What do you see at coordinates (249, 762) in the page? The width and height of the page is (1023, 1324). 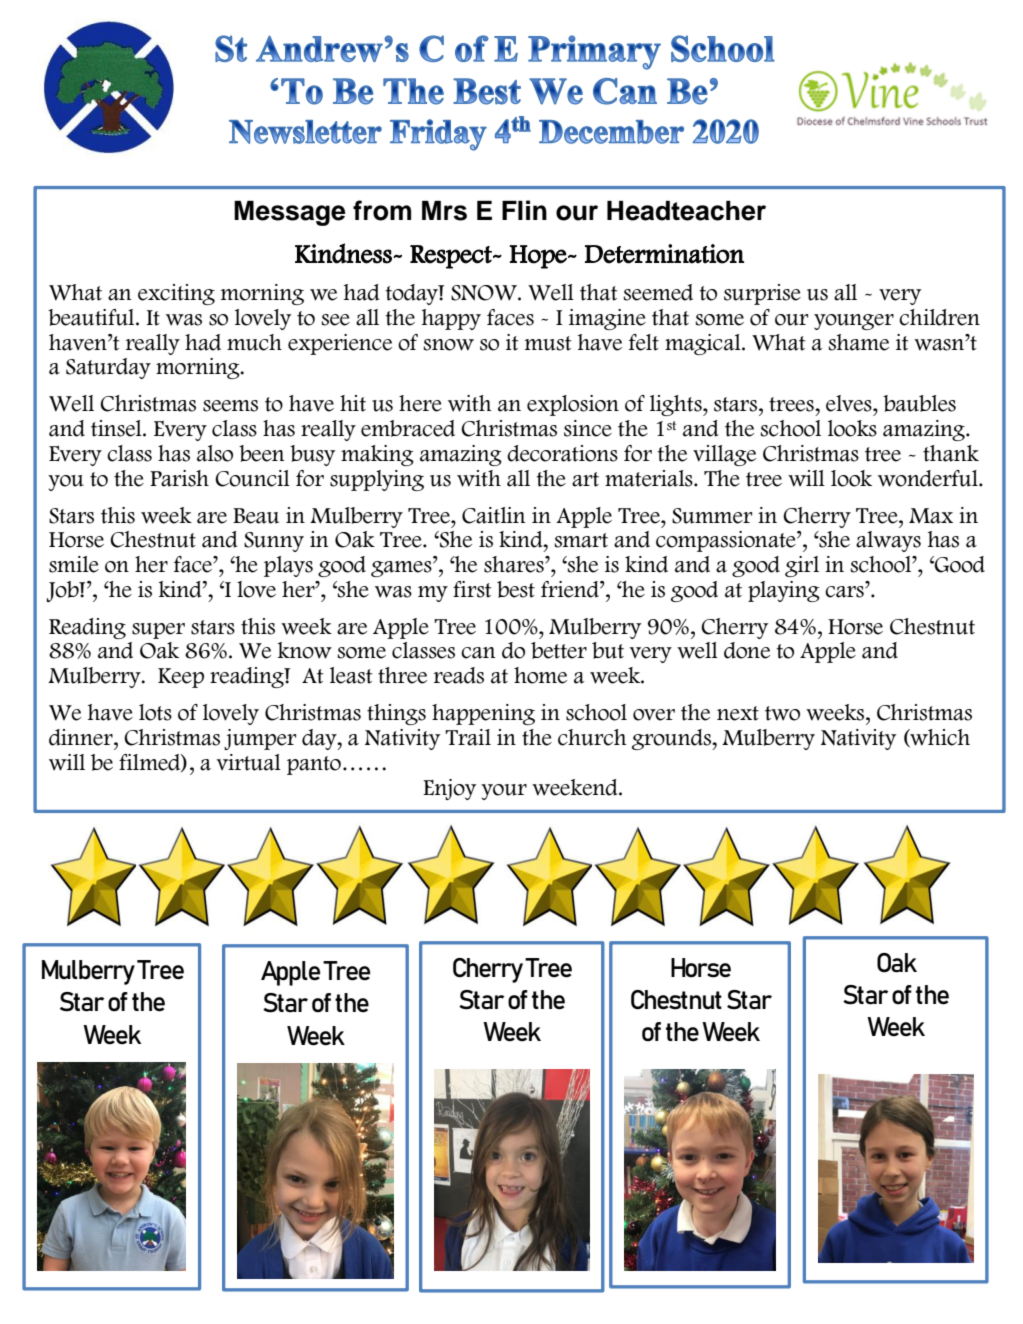 I see `virtual` at bounding box center [249, 762].
